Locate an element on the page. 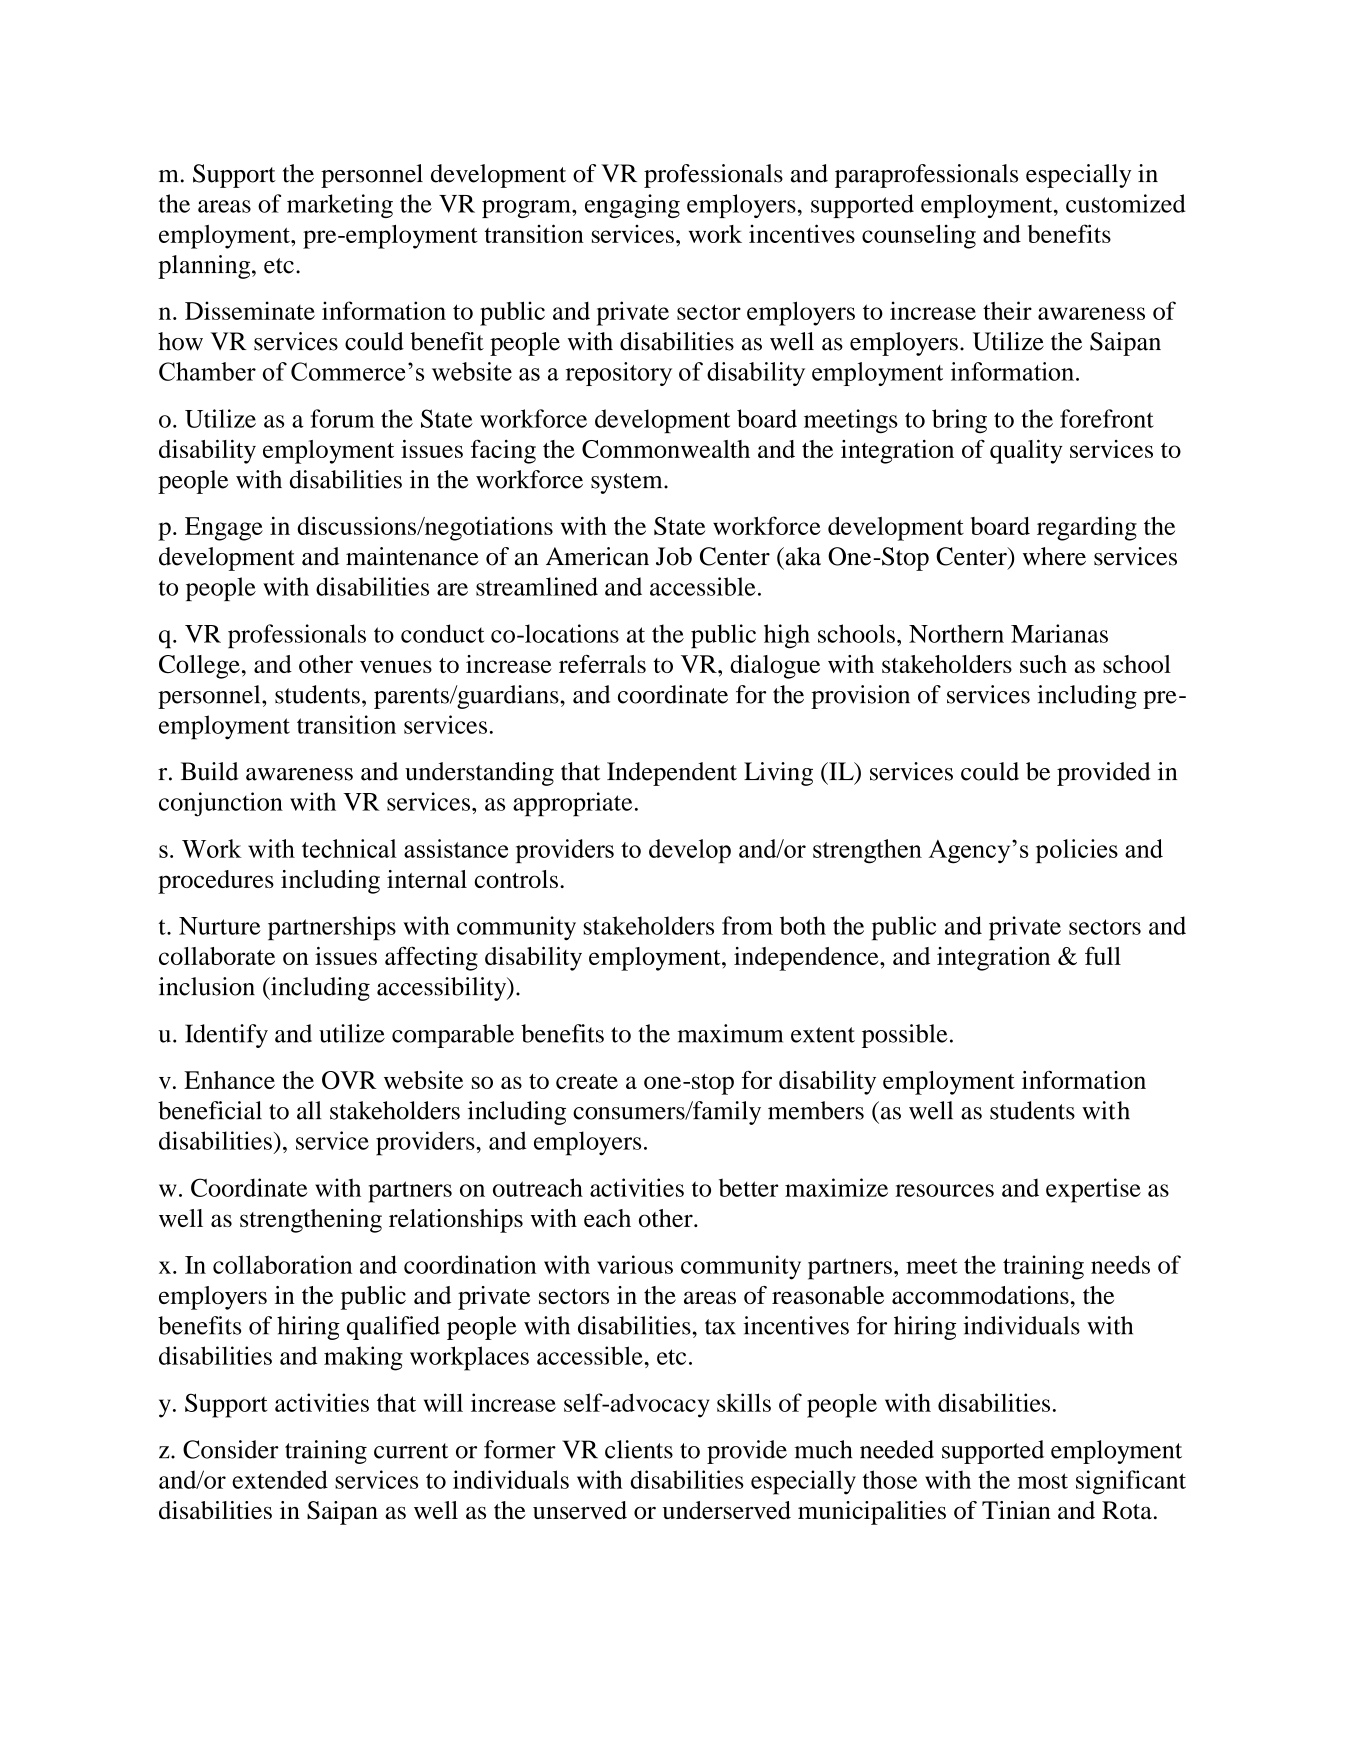 The image size is (1345, 1741). beneficial is located at coordinates (210, 1110).
